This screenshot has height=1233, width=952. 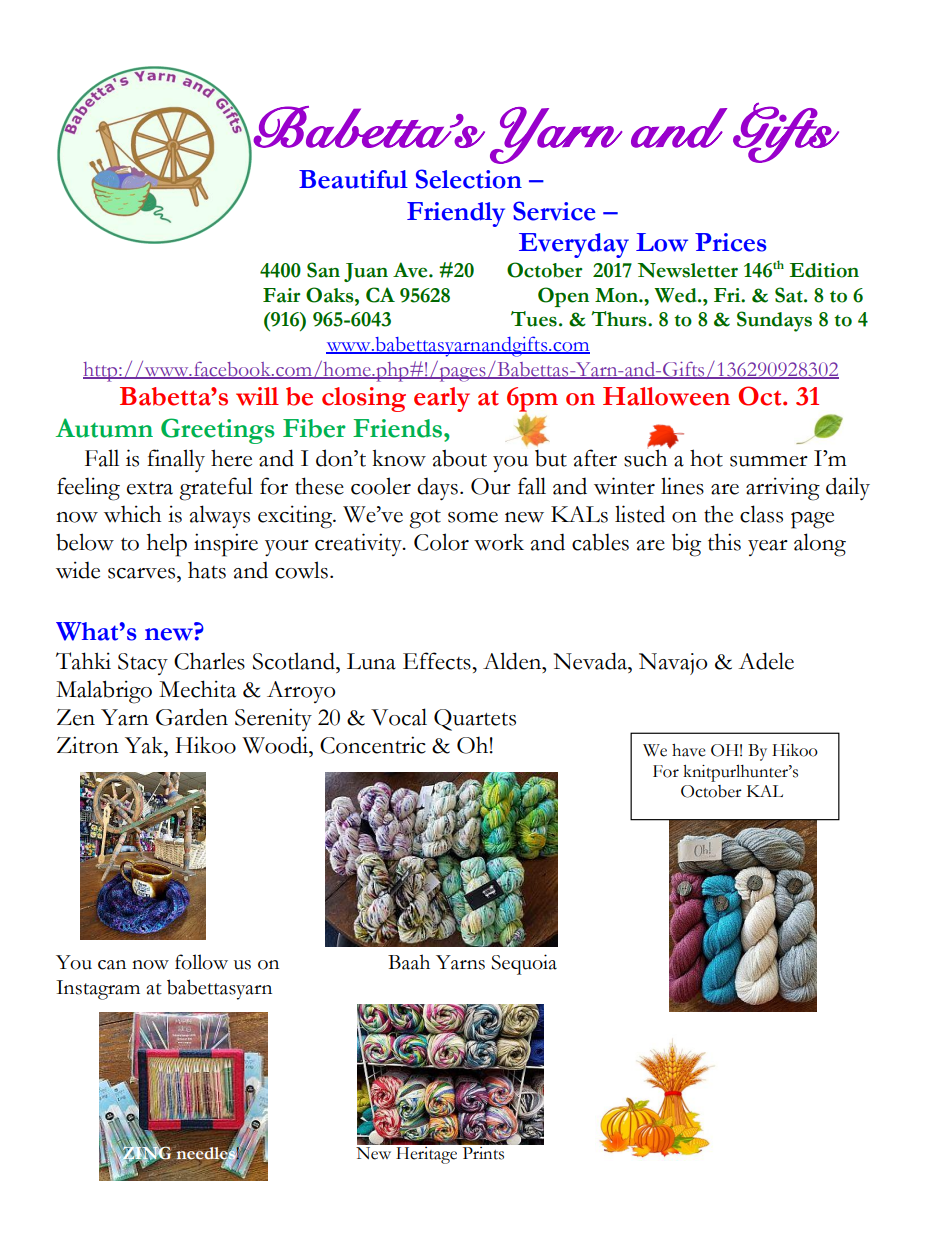 What do you see at coordinates (442, 399) in the screenshot?
I see `early` at bounding box center [442, 399].
